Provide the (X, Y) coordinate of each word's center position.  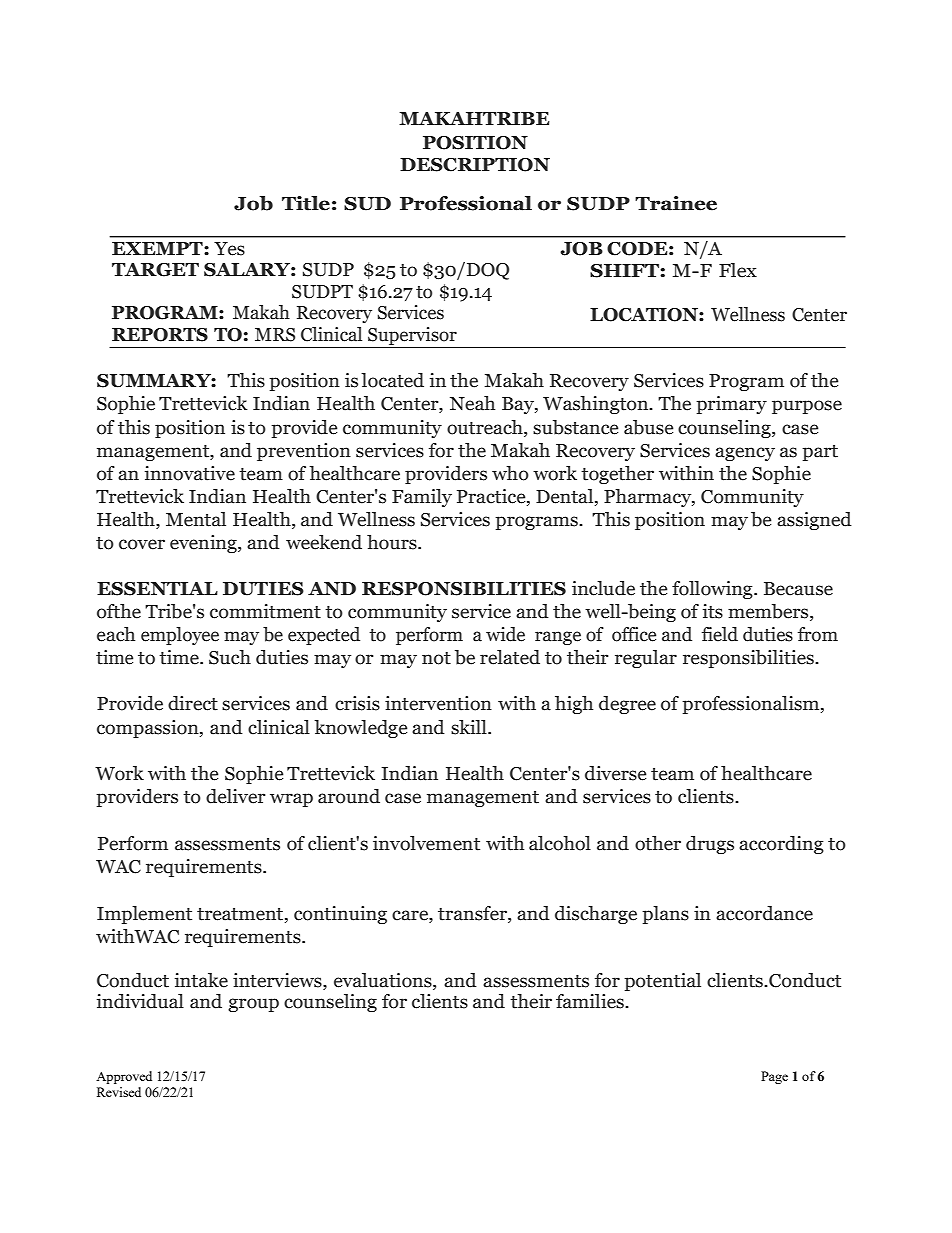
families (591, 1001)
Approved (124, 1077)
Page (774, 1077)
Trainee (676, 203)
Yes (229, 249)
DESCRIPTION (475, 165)
